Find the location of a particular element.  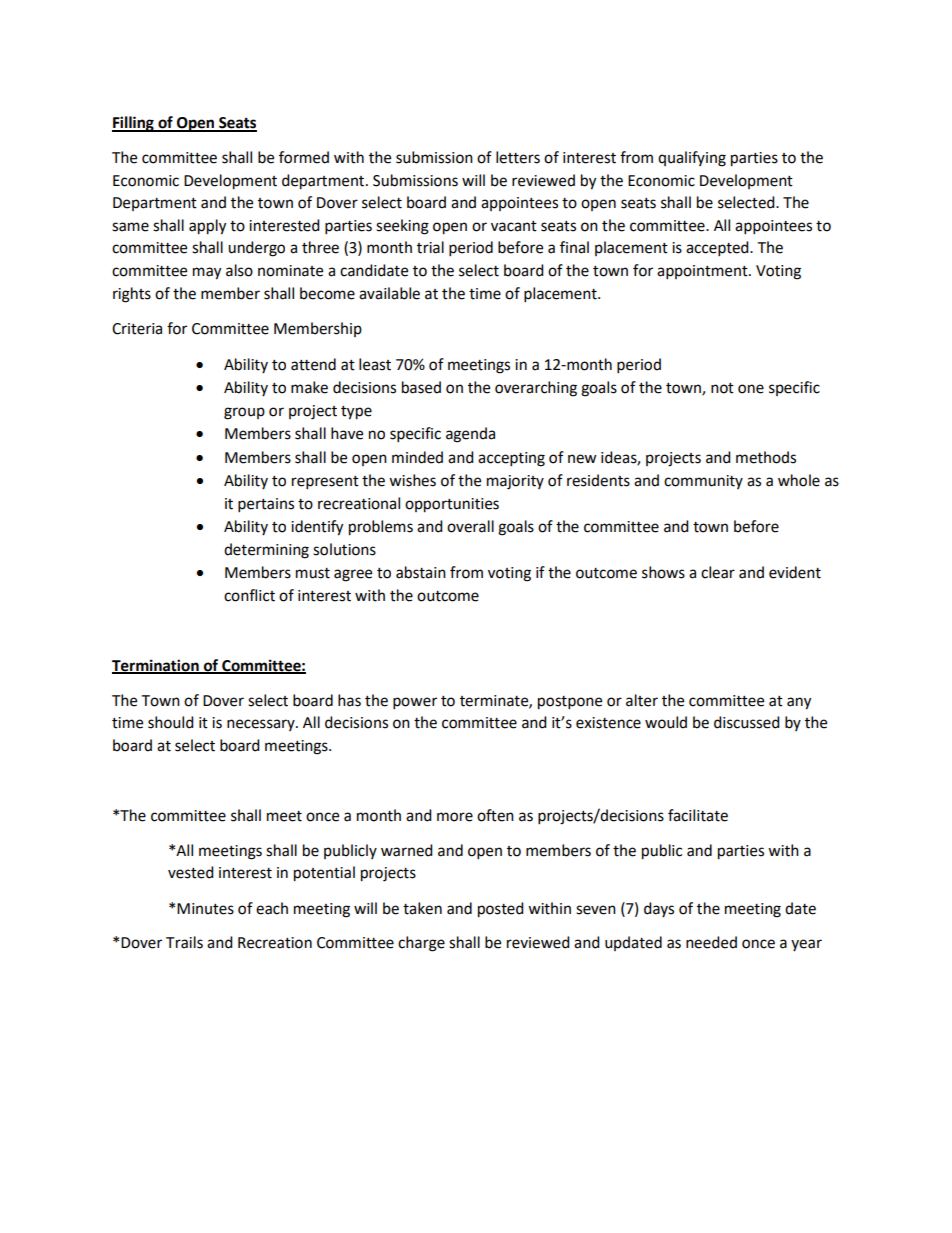

clear is located at coordinates (718, 572).
